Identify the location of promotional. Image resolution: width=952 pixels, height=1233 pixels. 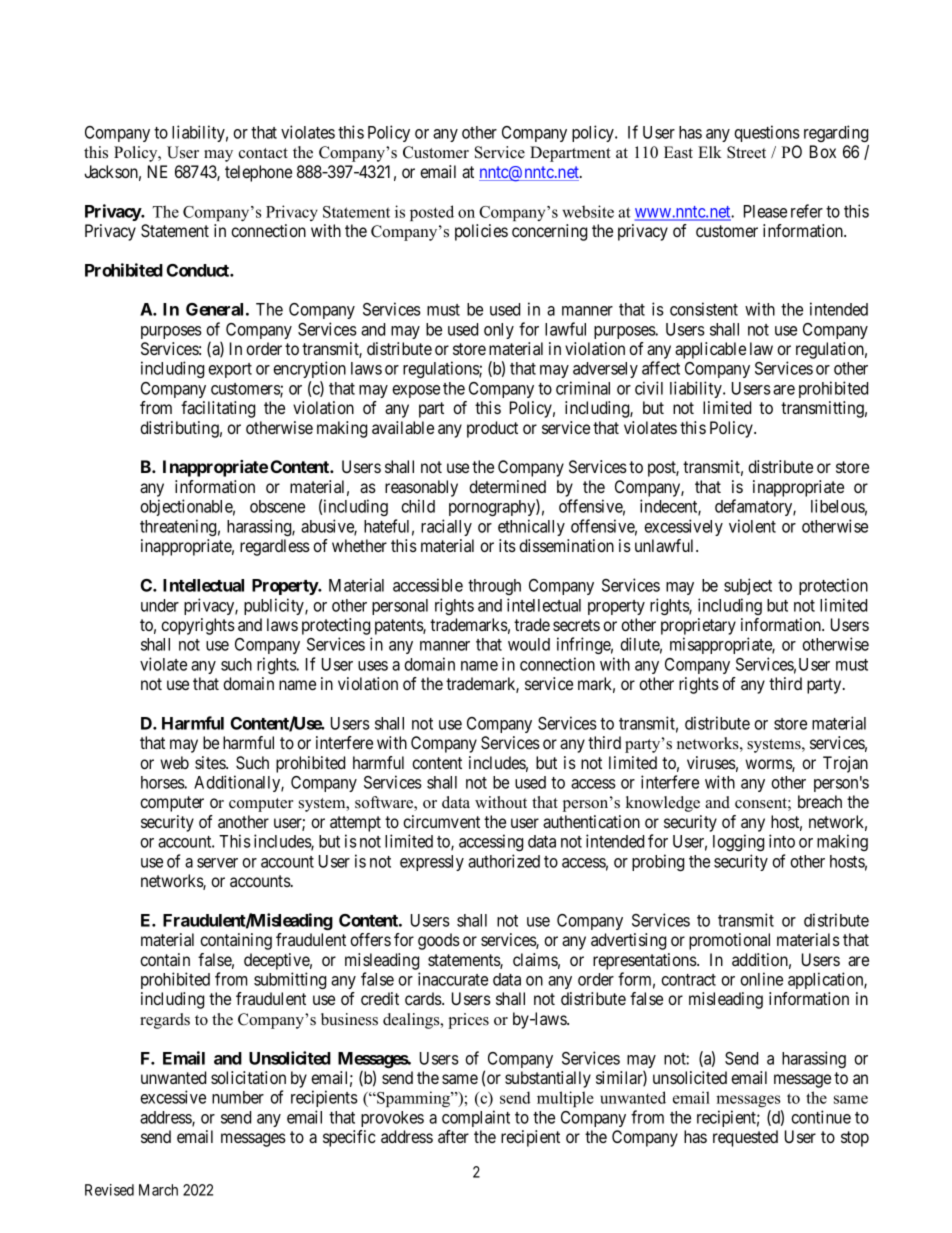
(729, 941).
